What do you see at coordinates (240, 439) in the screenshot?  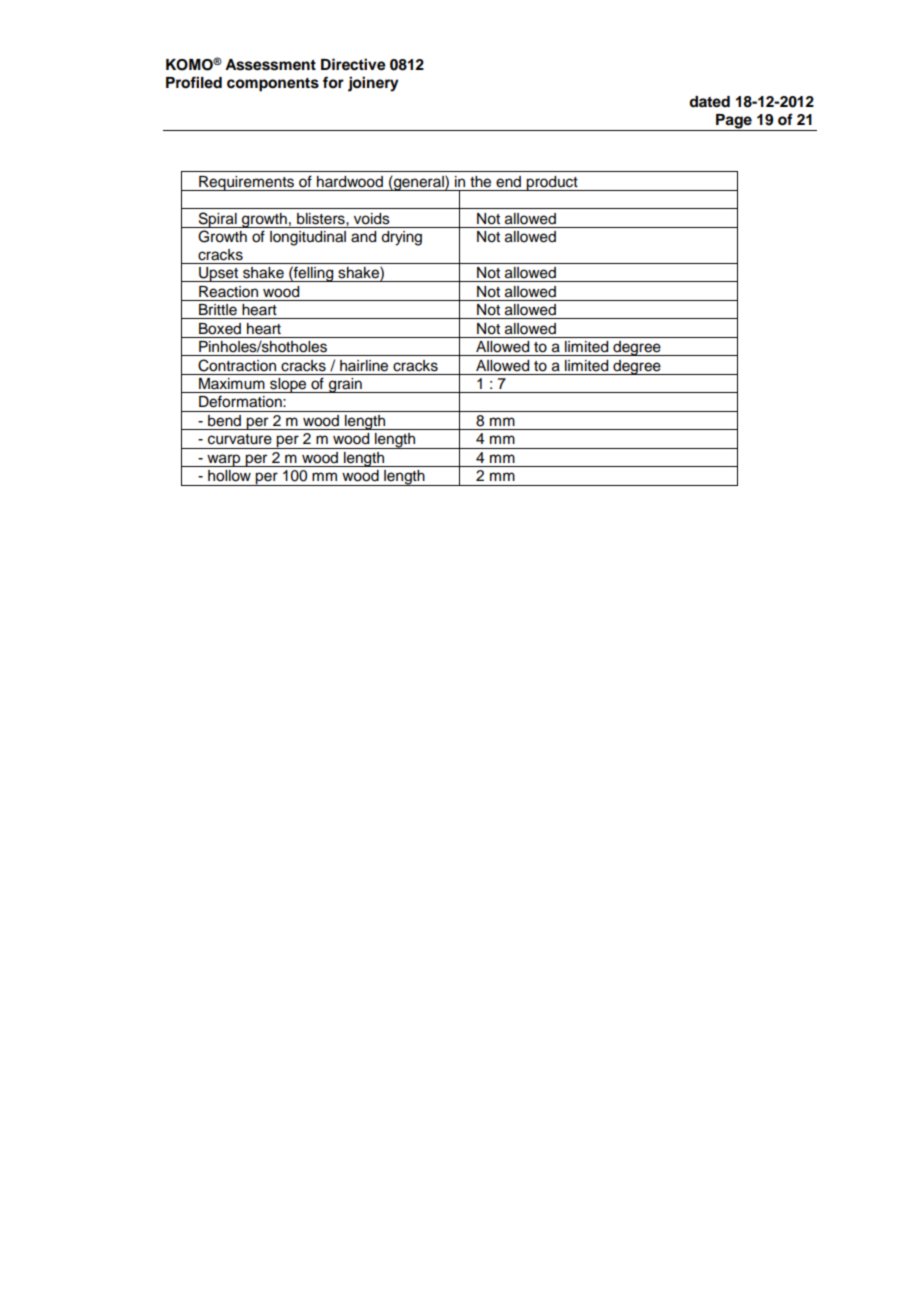 I see `curvature` at bounding box center [240, 439].
